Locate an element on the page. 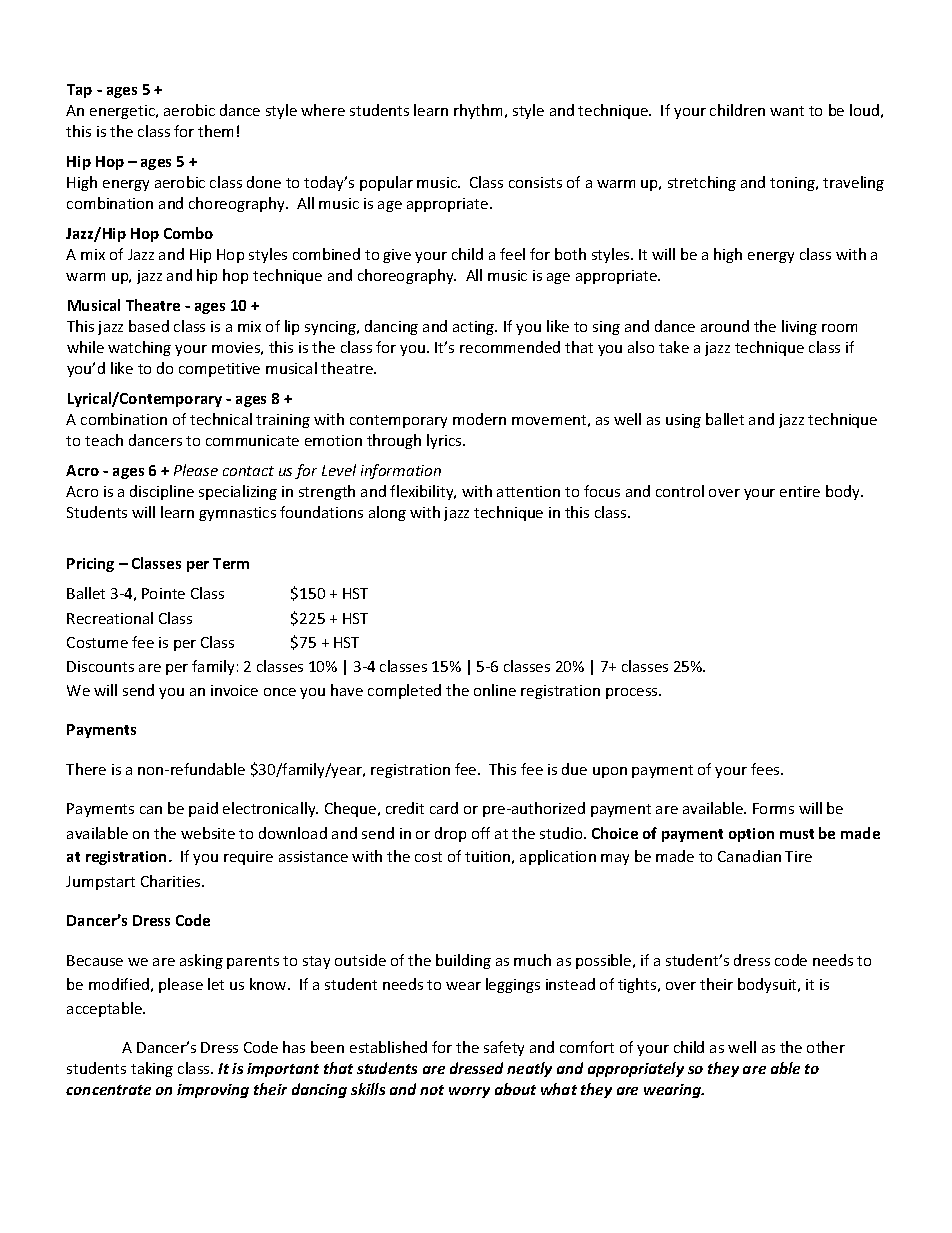 The width and height of the page is (952, 1233). along is located at coordinates (387, 513).
